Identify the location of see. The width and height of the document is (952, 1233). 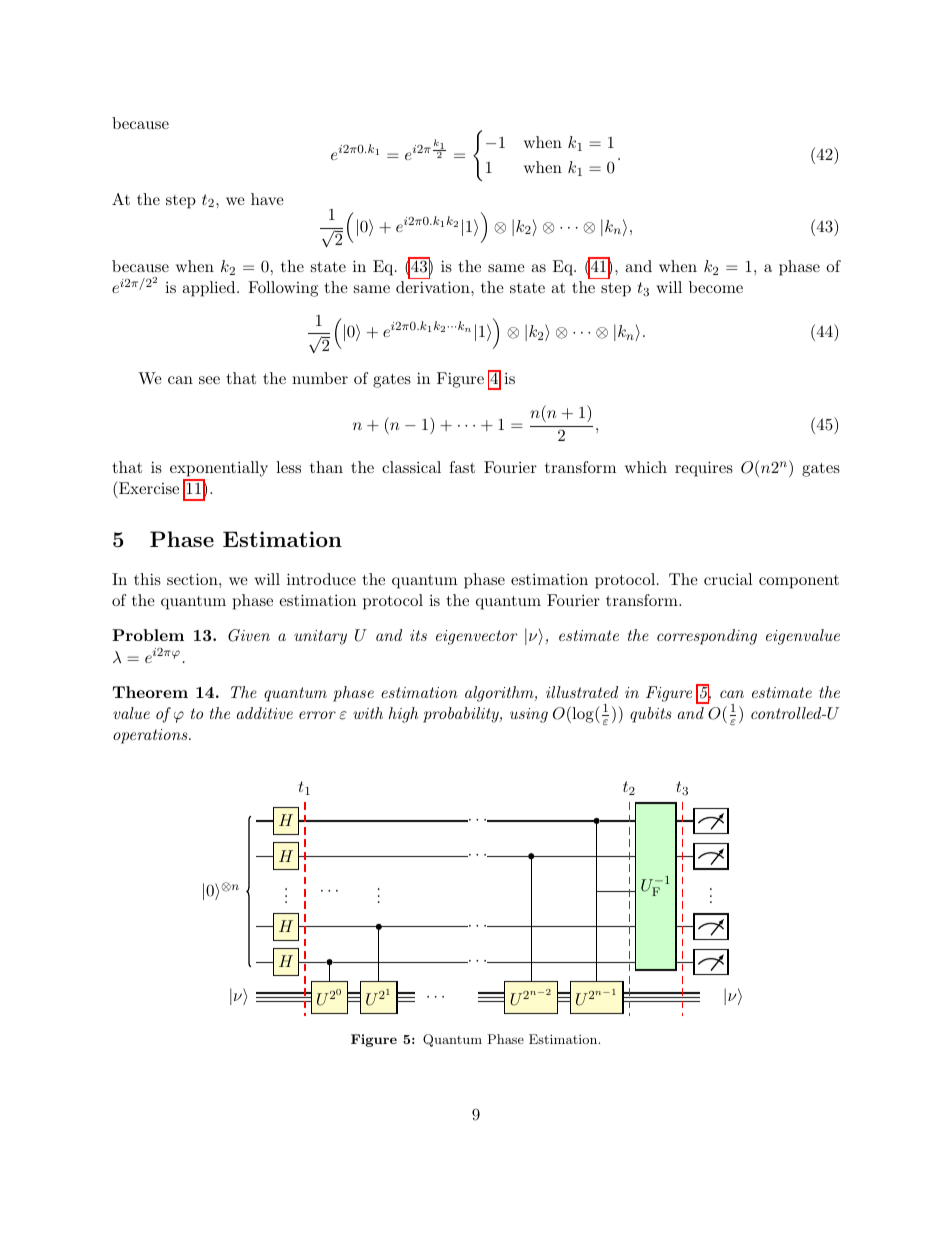
(209, 380).
